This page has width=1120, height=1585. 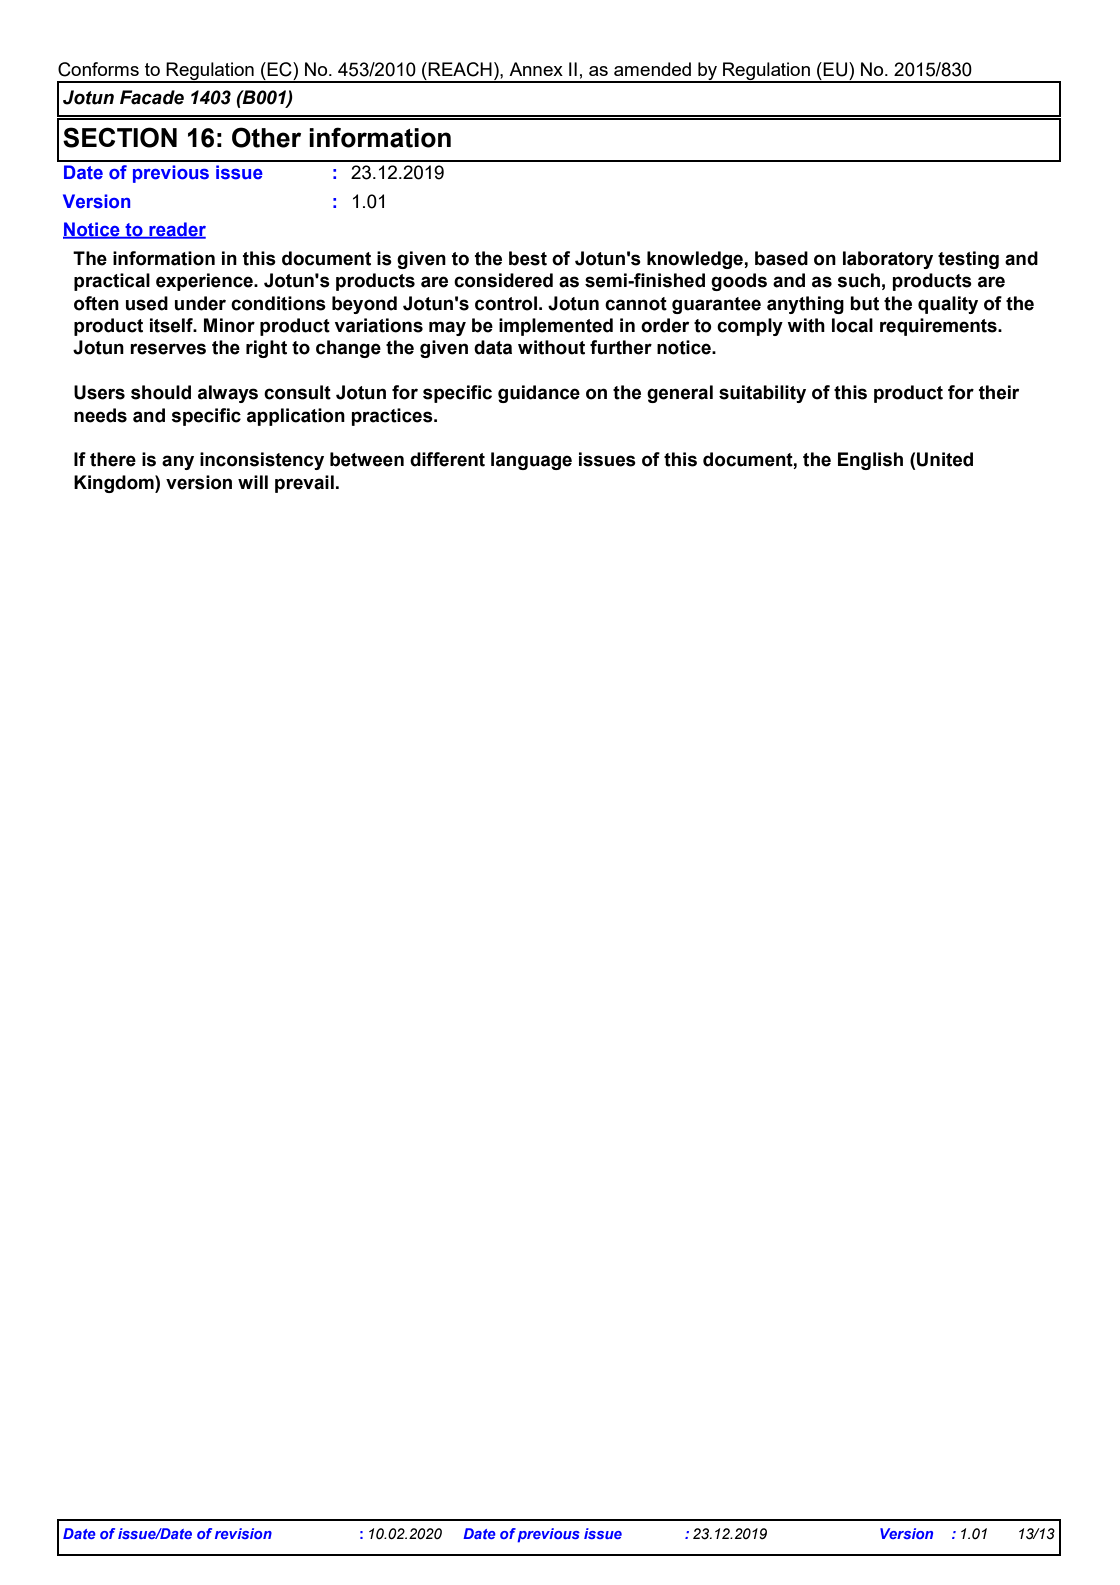 I want to click on United, so click(x=945, y=459).
